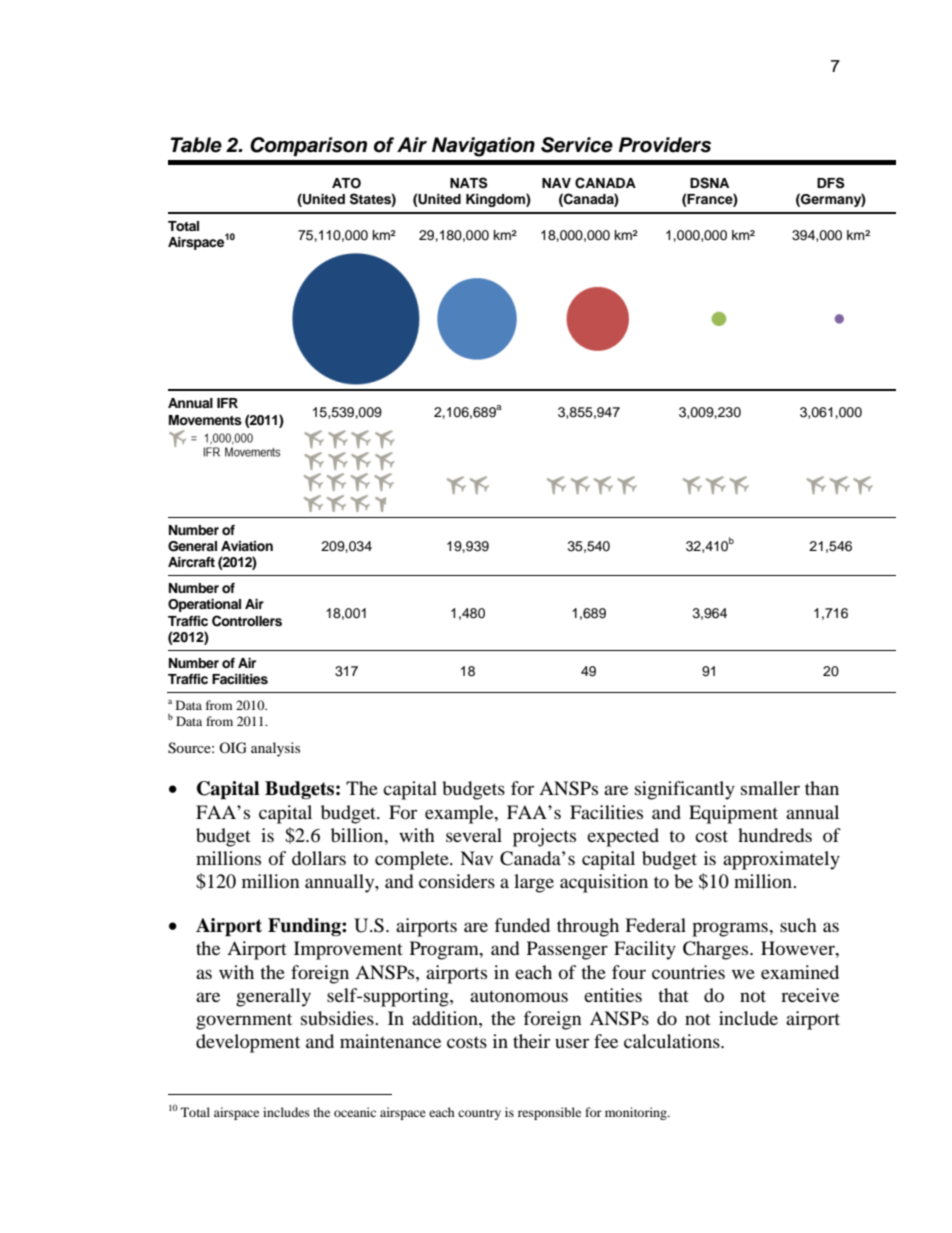 Image resolution: width=952 pixels, height=1233 pixels. Describe the element at coordinates (831, 183) in the screenshot. I see `DFS` at that location.
